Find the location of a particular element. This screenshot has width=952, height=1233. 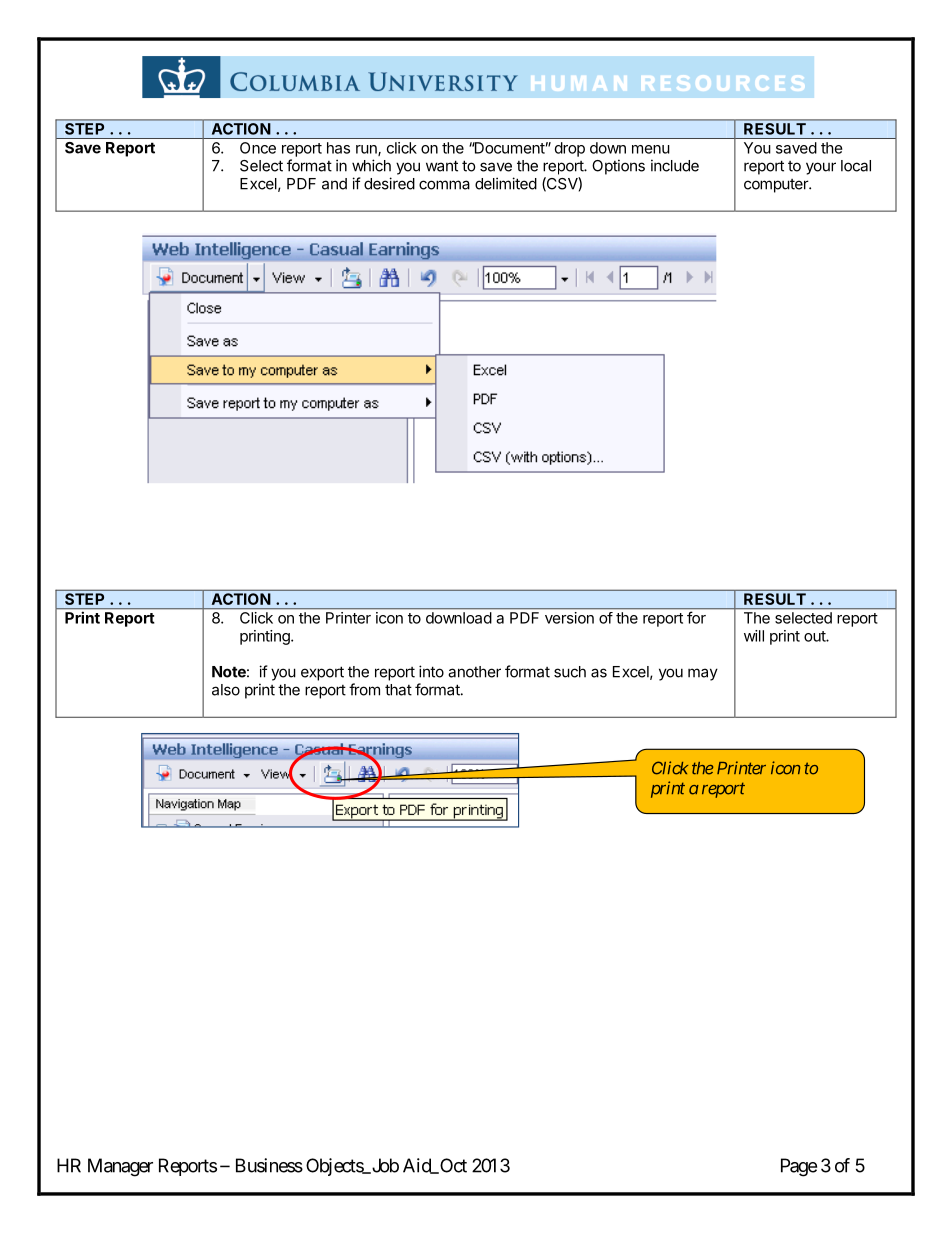

also is located at coordinates (226, 690).
